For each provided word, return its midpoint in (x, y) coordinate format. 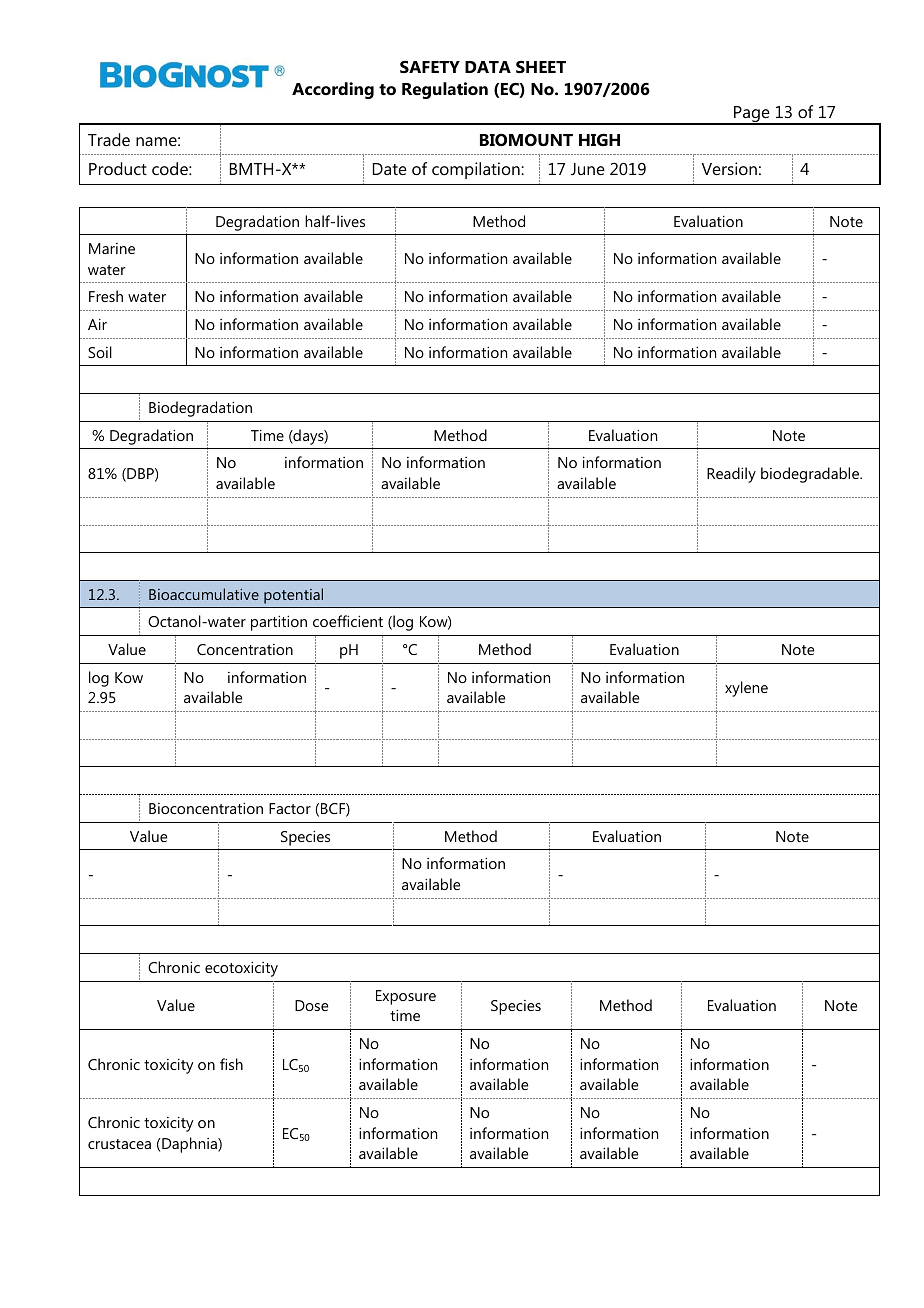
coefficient (348, 621)
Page (752, 115)
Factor (290, 808)
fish (231, 1064)
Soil (100, 352)
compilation (477, 170)
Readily (731, 475)
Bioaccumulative (204, 594)
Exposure (406, 997)
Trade (109, 139)
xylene (746, 689)
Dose (311, 1005)
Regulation (445, 90)
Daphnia (190, 1145)
